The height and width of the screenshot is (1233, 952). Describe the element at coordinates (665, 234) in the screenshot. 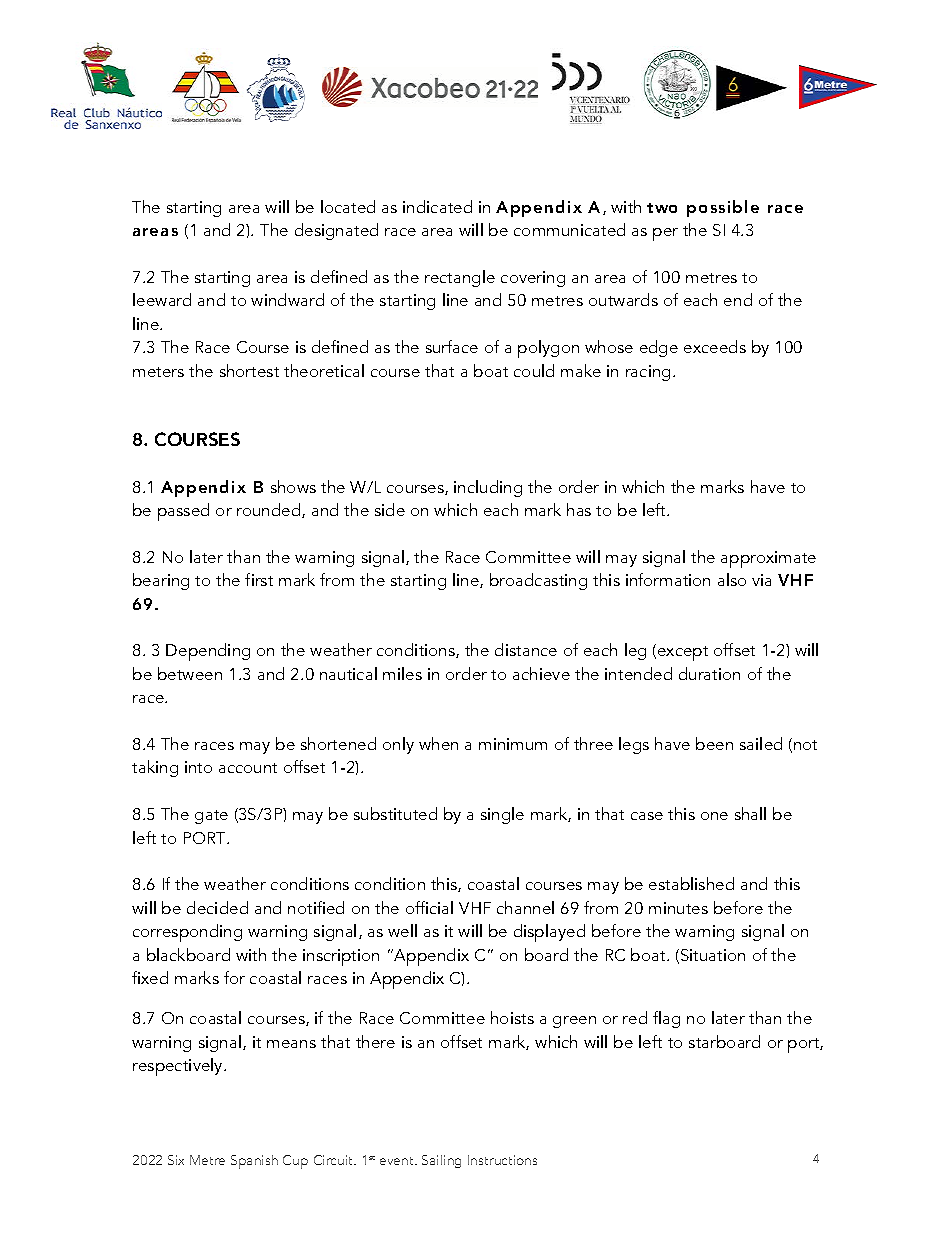

I see `per` at that location.
